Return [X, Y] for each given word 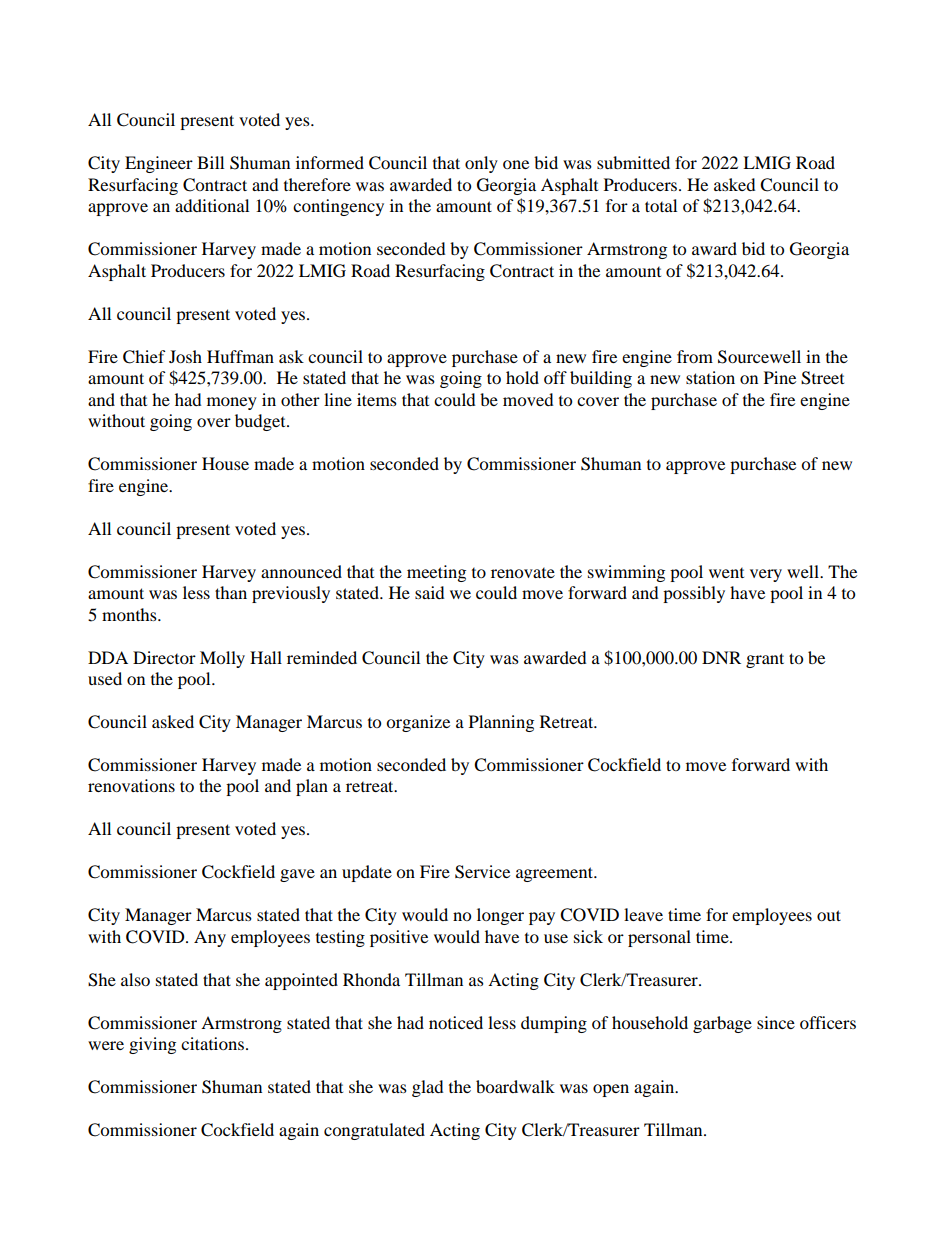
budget [261, 422]
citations [212, 1043]
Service [482, 872]
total [661, 205]
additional [212, 205]
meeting [436, 573]
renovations [131, 785]
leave [643, 914]
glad [428, 1088]
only [481, 164]
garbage [722, 1024]
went [726, 572]
